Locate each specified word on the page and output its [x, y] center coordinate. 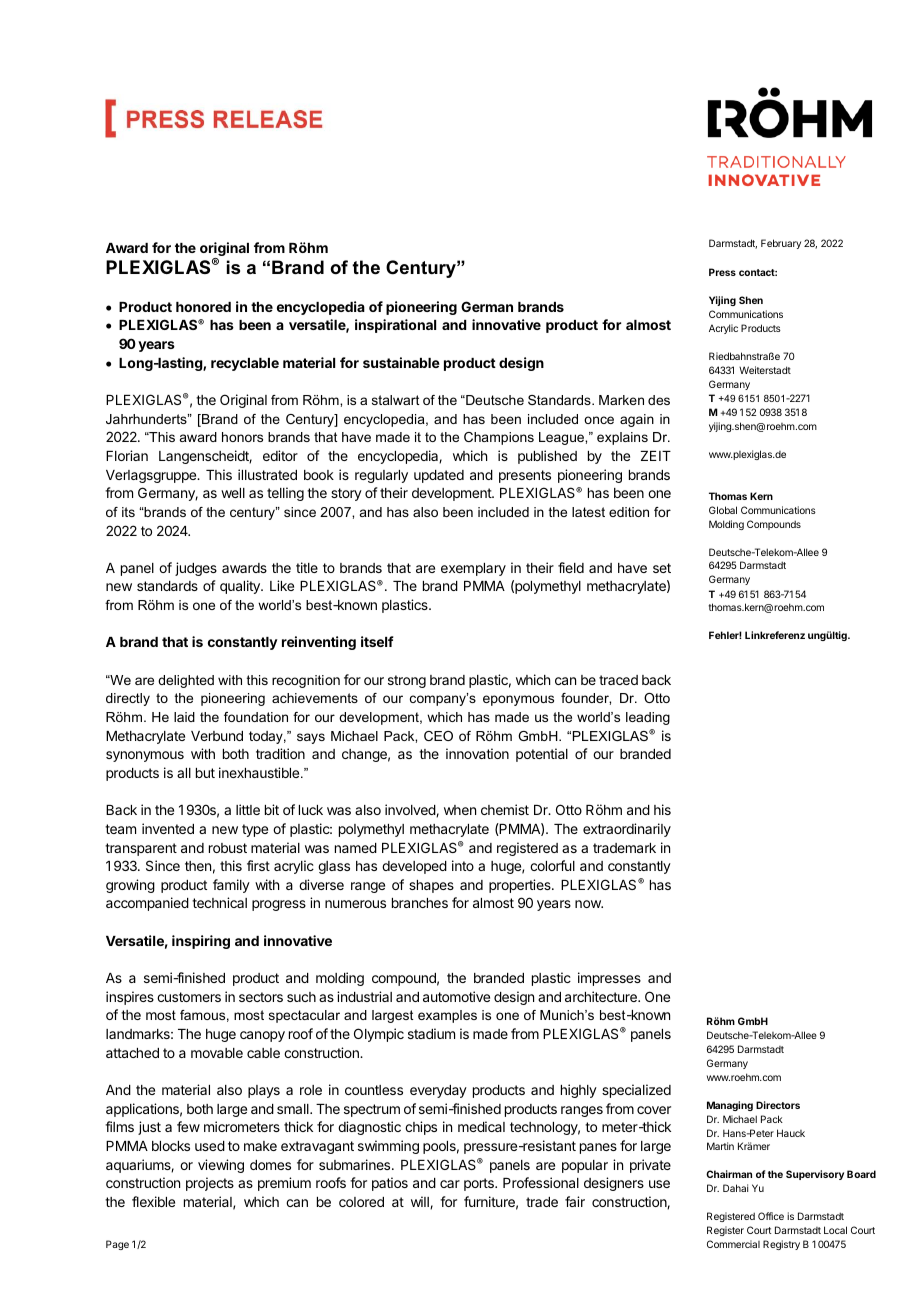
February [781, 244]
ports [480, 1184]
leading [648, 718]
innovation [477, 753]
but [205, 773]
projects [210, 1184]
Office [771, 1216]
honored [203, 307]
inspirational [395, 326]
